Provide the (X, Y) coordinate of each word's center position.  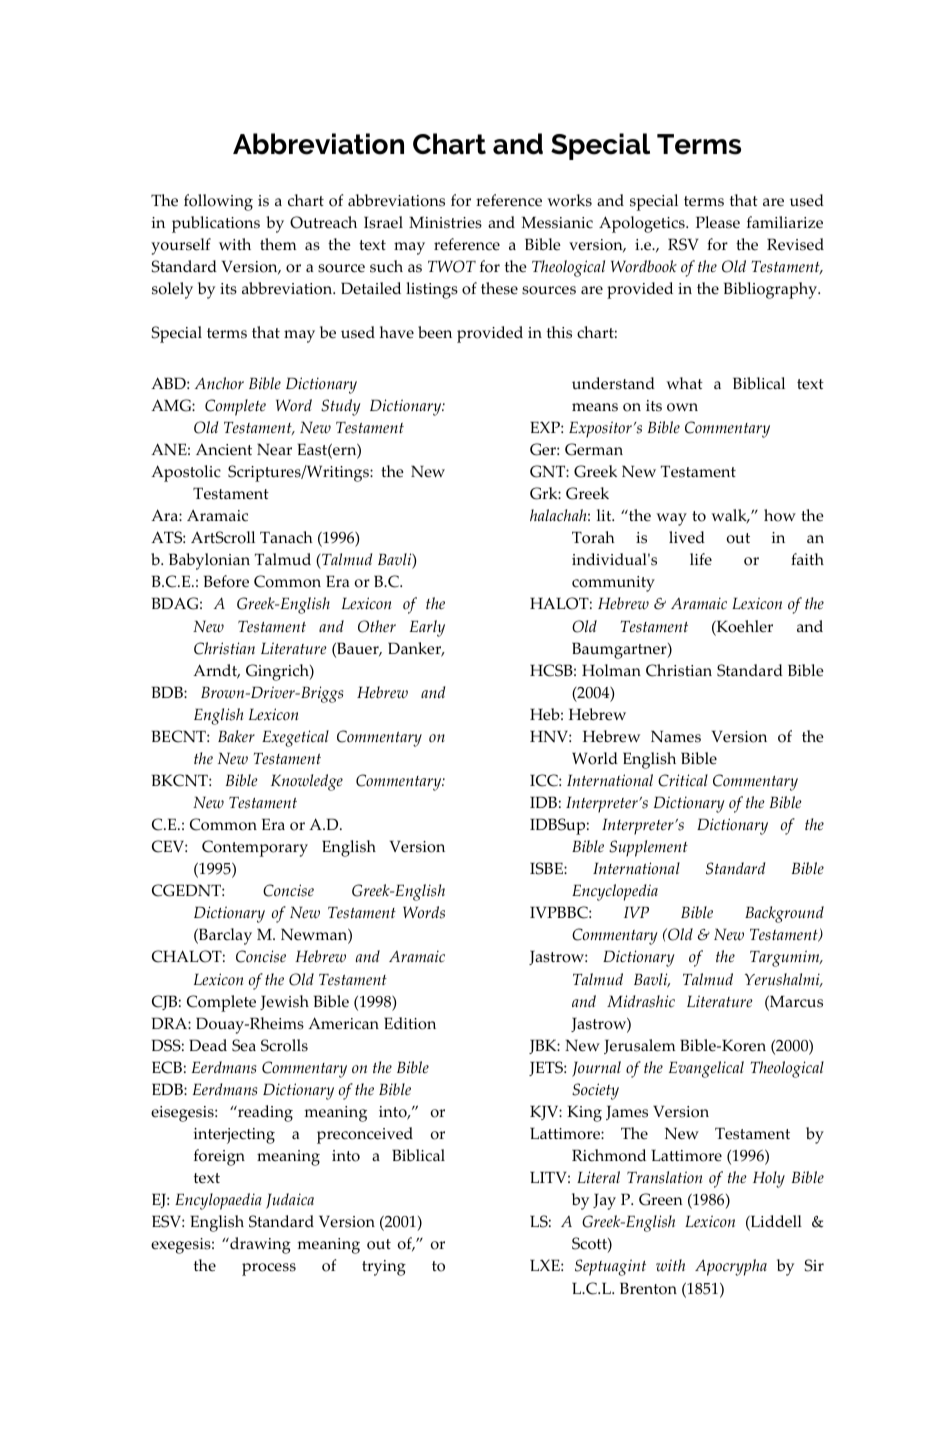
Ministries (445, 223)
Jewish (284, 1002)
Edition (410, 1023)
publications (216, 224)
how (780, 515)
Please (718, 222)
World (595, 758)
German (594, 449)
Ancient (224, 450)
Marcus (795, 1003)
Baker (236, 736)
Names (676, 737)
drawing (259, 1245)
